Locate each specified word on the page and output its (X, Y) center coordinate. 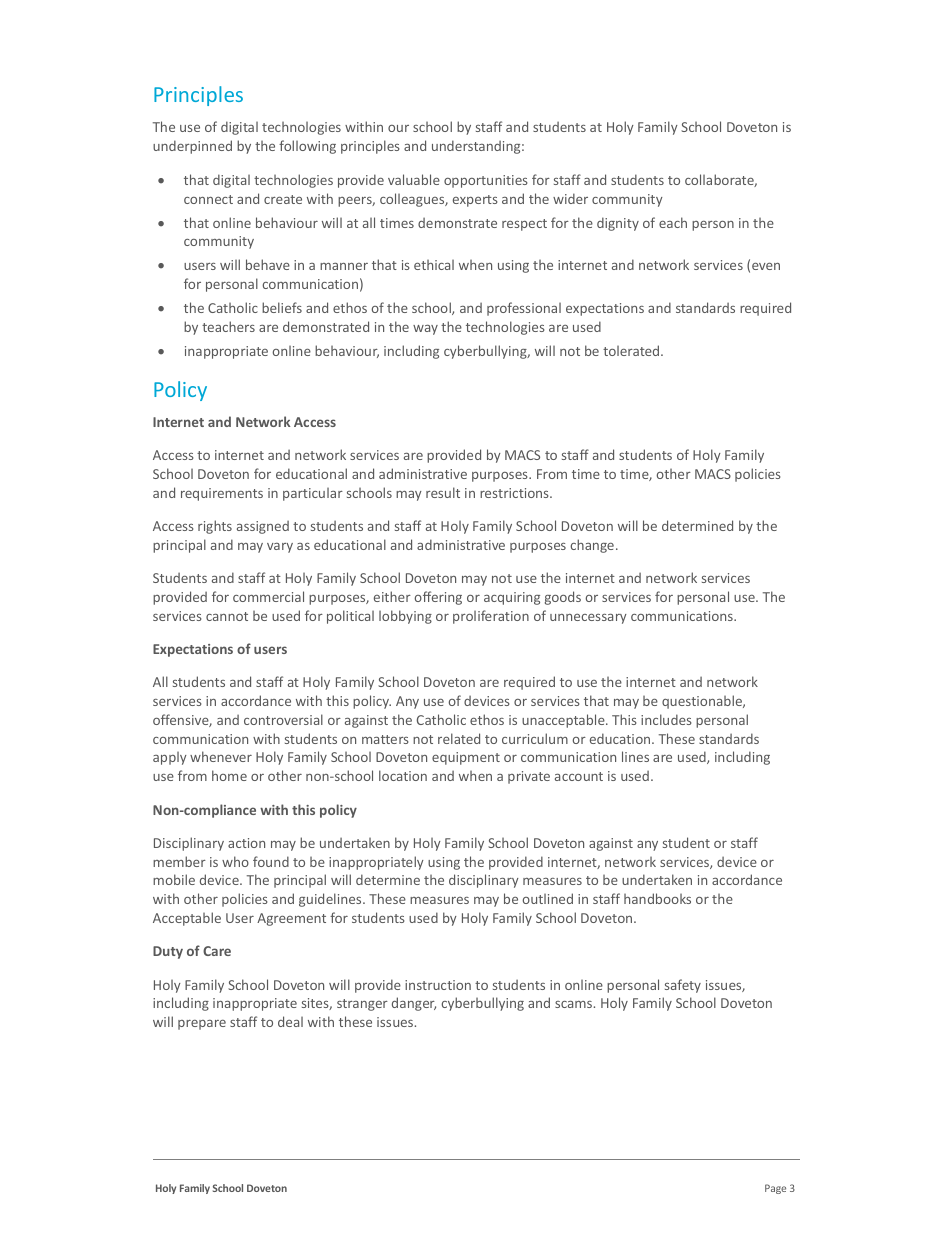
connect (208, 199)
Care (217, 951)
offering (438, 598)
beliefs (282, 307)
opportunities (486, 181)
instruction (438, 985)
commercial (268, 596)
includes (666, 719)
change (592, 546)
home (229, 775)
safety (683, 986)
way (425, 330)
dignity (618, 224)
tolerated (632, 350)
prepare (202, 1025)
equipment (466, 758)
